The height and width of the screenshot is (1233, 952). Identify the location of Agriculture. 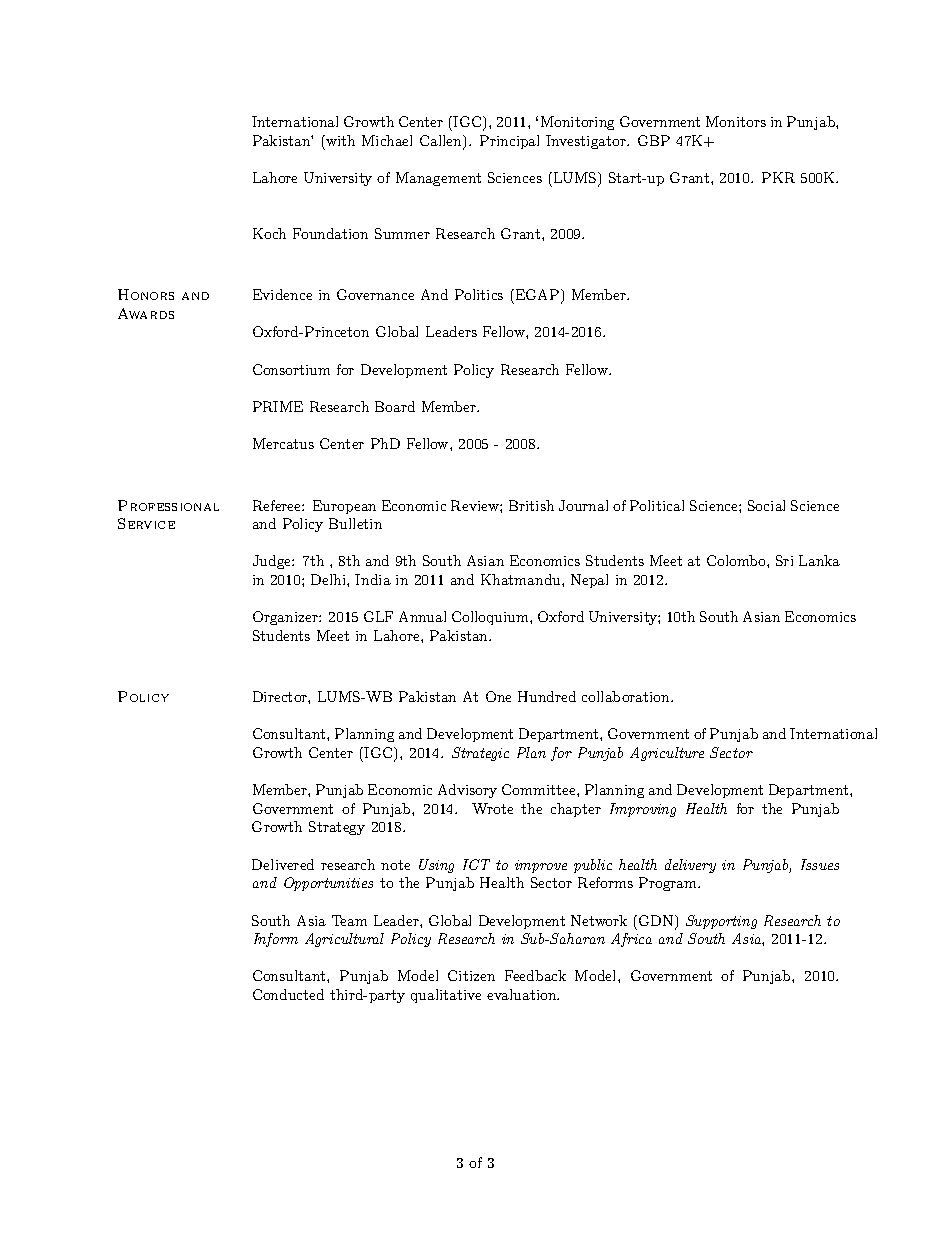
(667, 754).
